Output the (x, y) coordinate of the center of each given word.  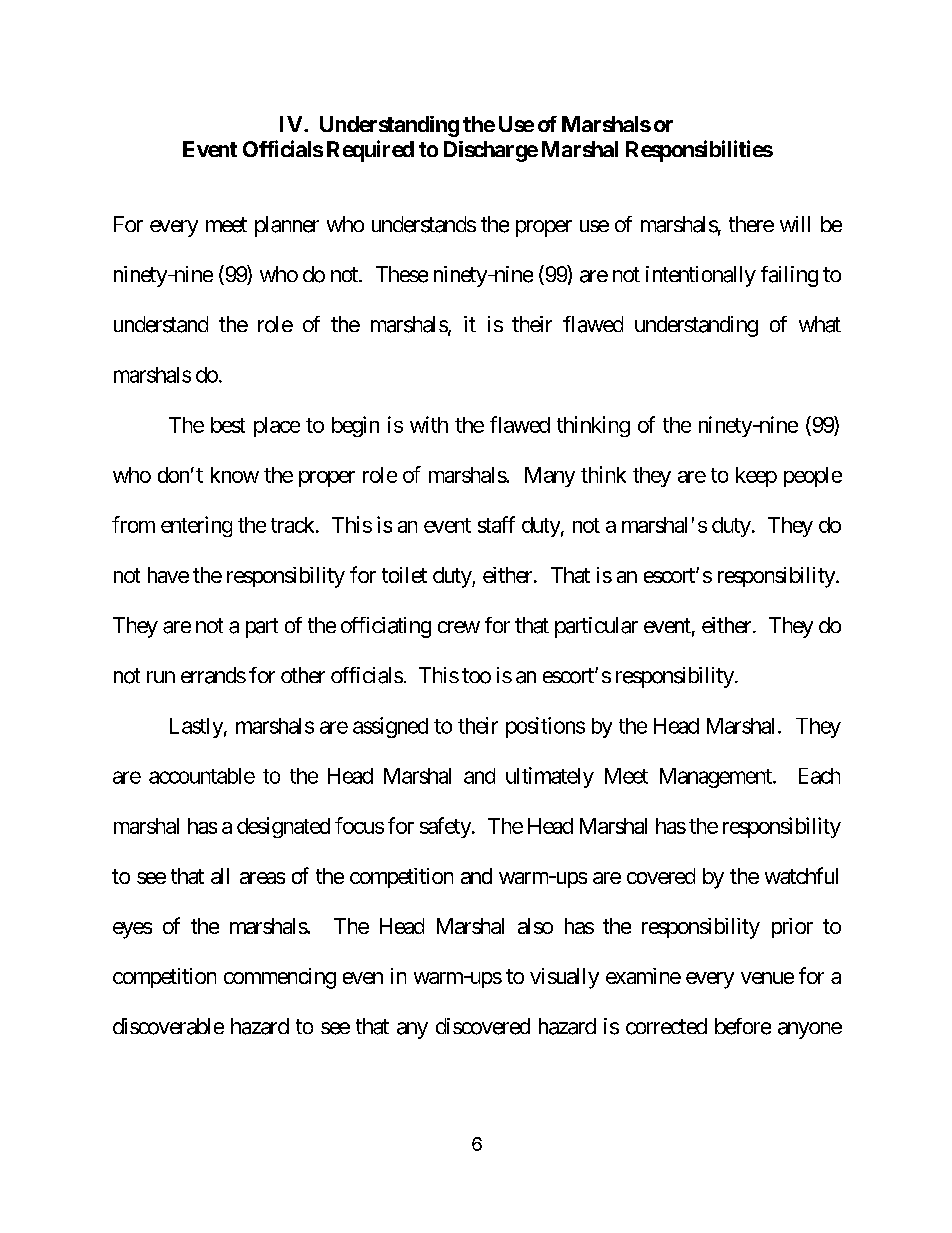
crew (459, 627)
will (795, 224)
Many (550, 477)
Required (370, 151)
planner (287, 226)
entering (196, 526)
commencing (280, 978)
